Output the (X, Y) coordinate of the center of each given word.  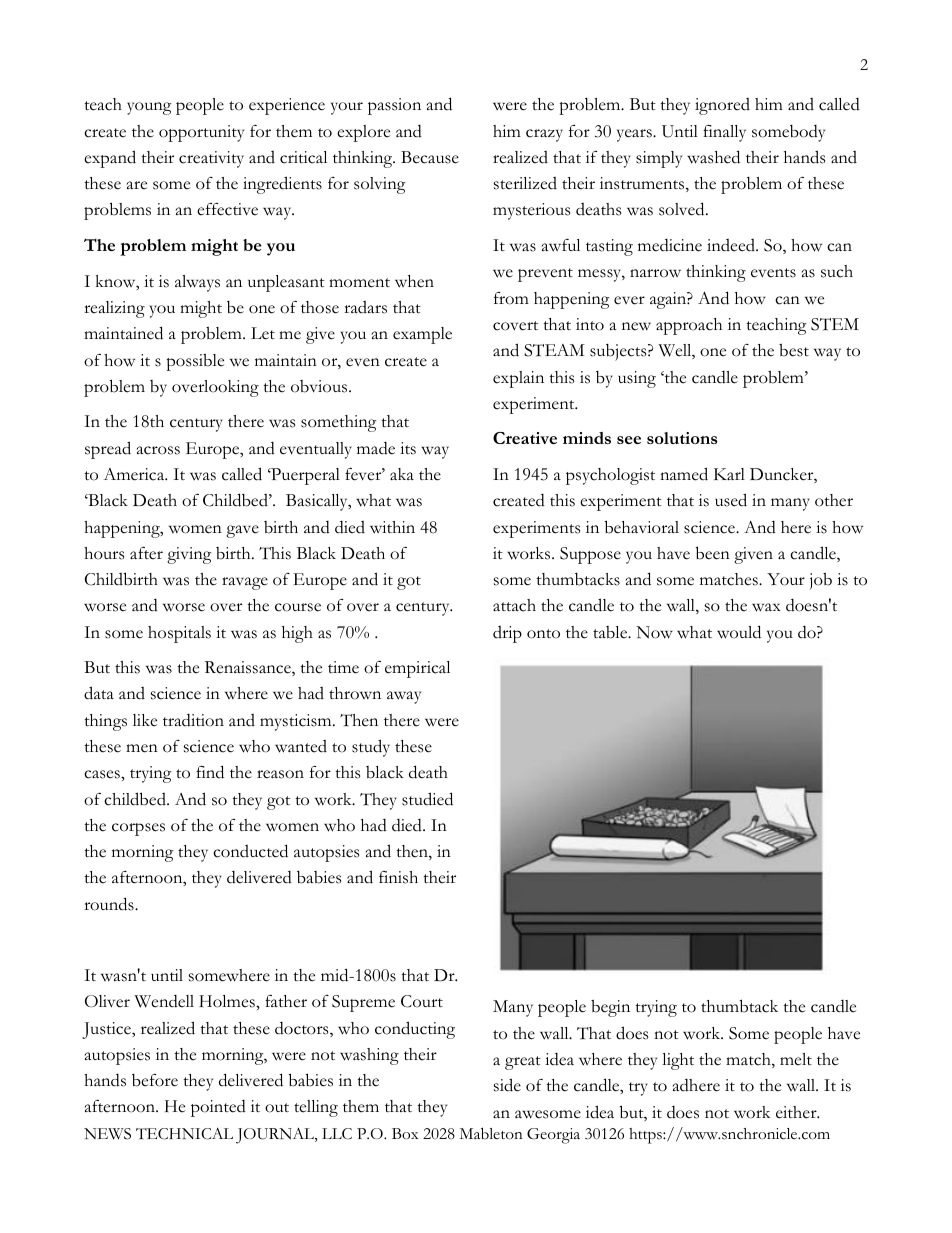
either (797, 1112)
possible (195, 362)
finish (398, 877)
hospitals (179, 634)
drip (507, 634)
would (739, 632)
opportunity (201, 133)
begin (610, 1008)
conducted (250, 851)
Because (430, 157)
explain (518, 379)
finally (724, 133)
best (794, 350)
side (507, 1085)
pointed (218, 1108)
